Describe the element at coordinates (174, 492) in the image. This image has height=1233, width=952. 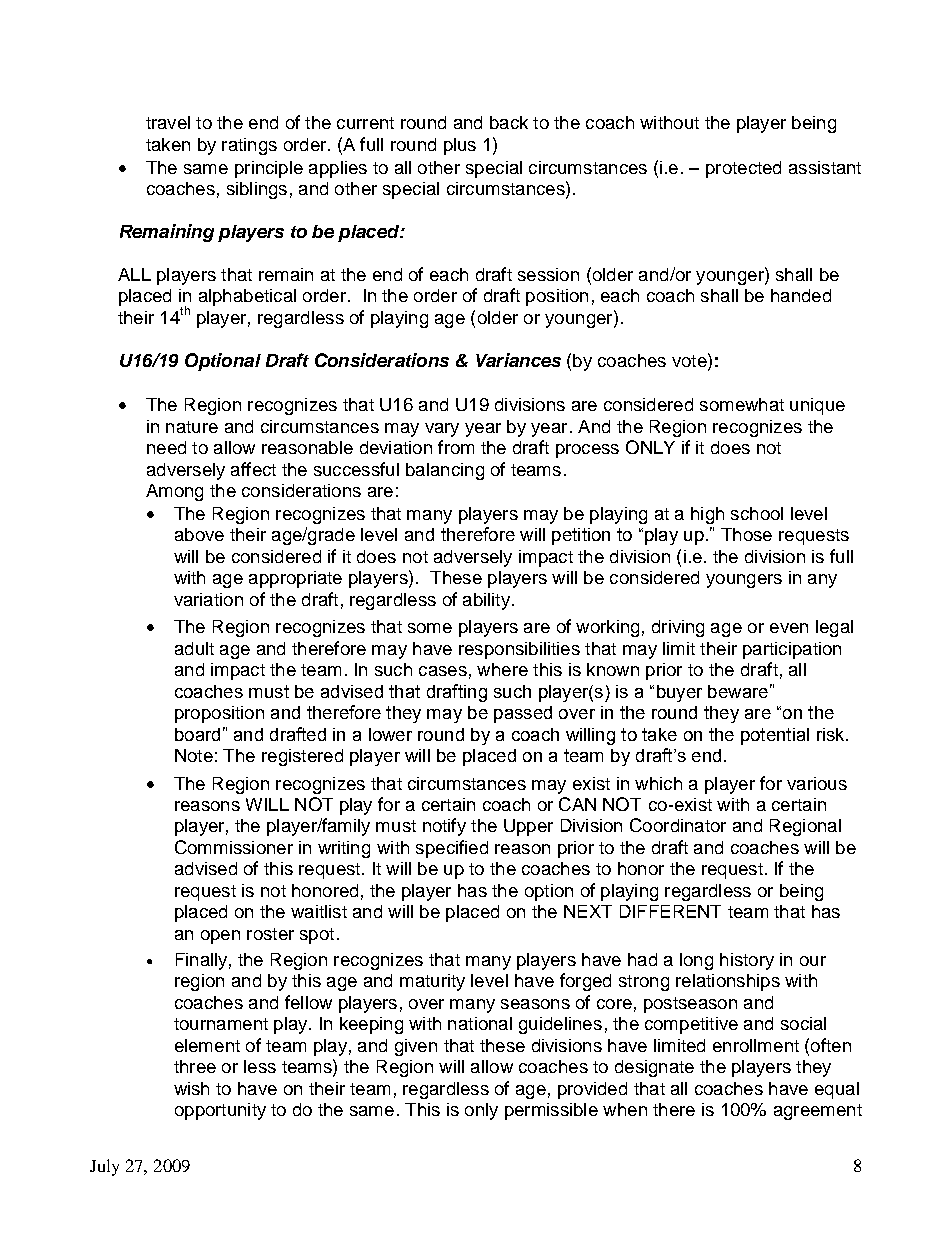
I see `Among` at that location.
